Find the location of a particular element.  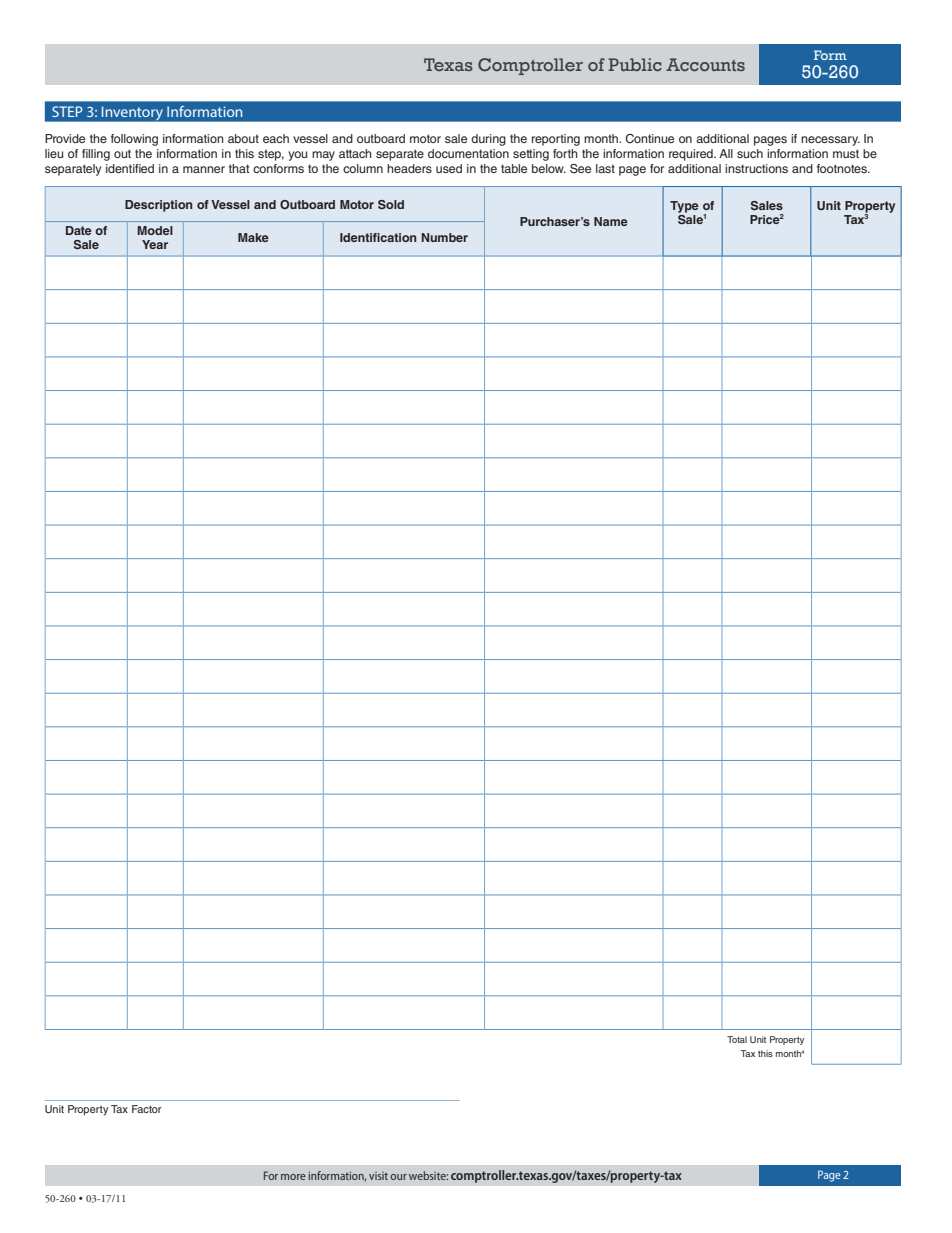

Name is located at coordinates (611, 221).
